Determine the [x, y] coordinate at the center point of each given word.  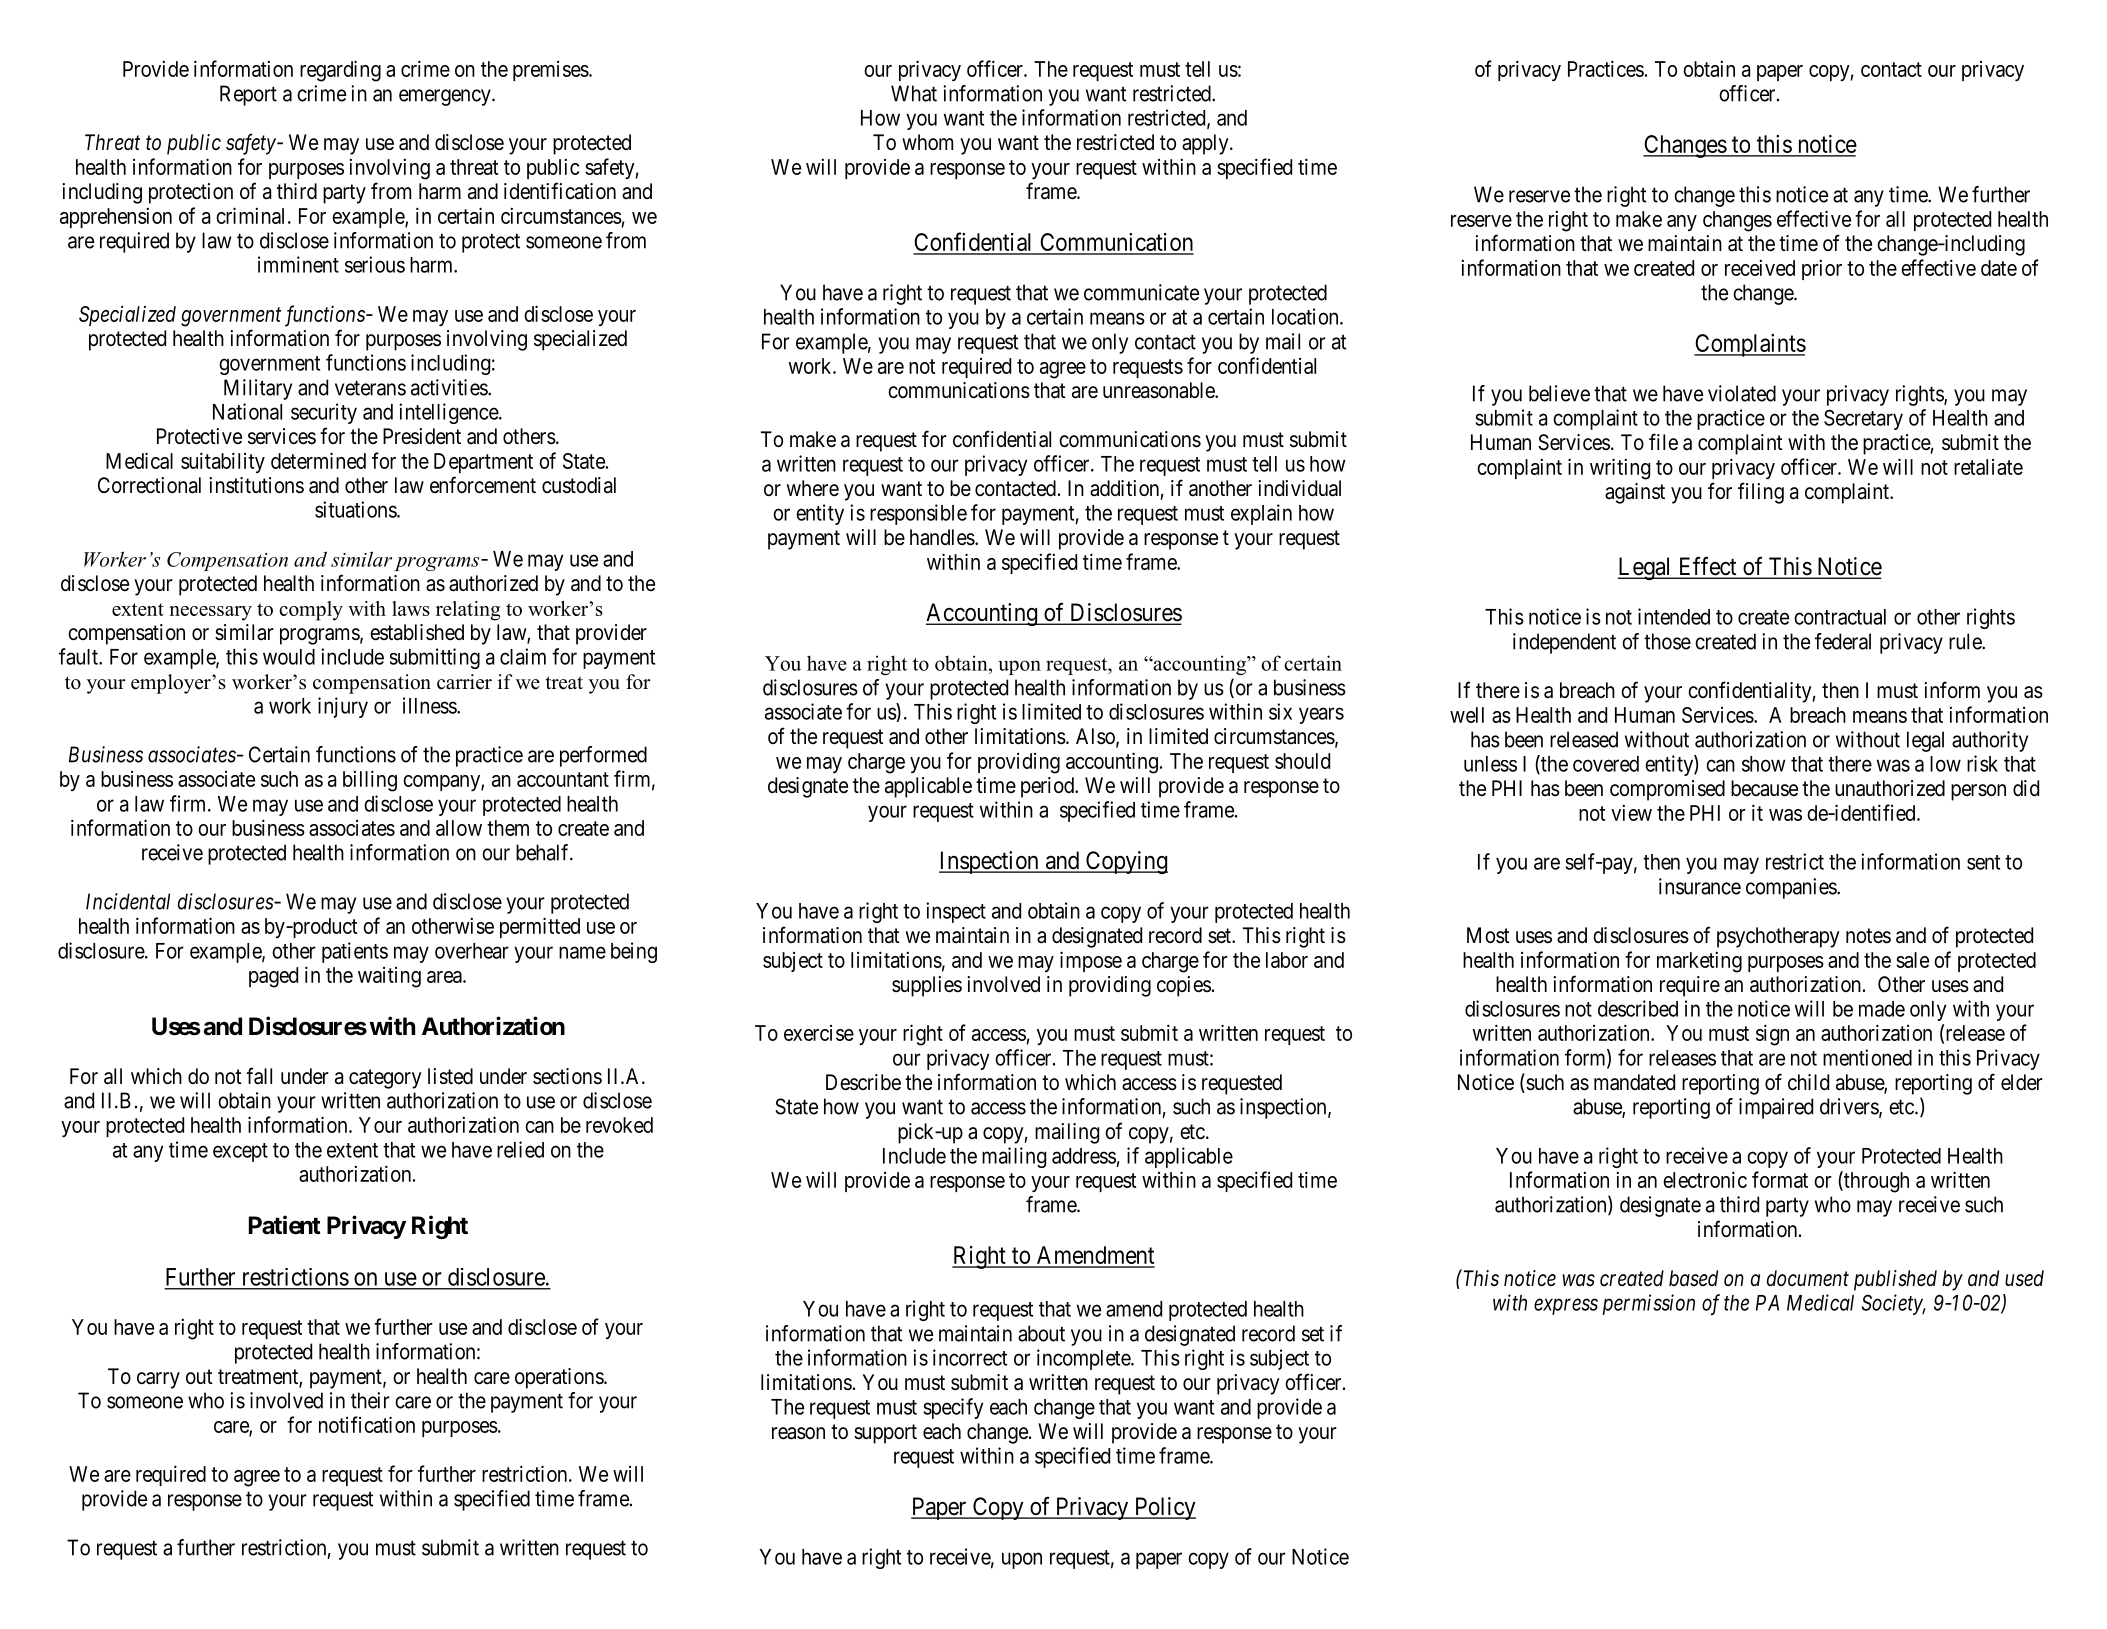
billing [370, 781]
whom [927, 142]
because [1764, 788]
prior [1822, 270]
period [1049, 787]
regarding [340, 71]
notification [367, 1424]
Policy [1164, 1508]
